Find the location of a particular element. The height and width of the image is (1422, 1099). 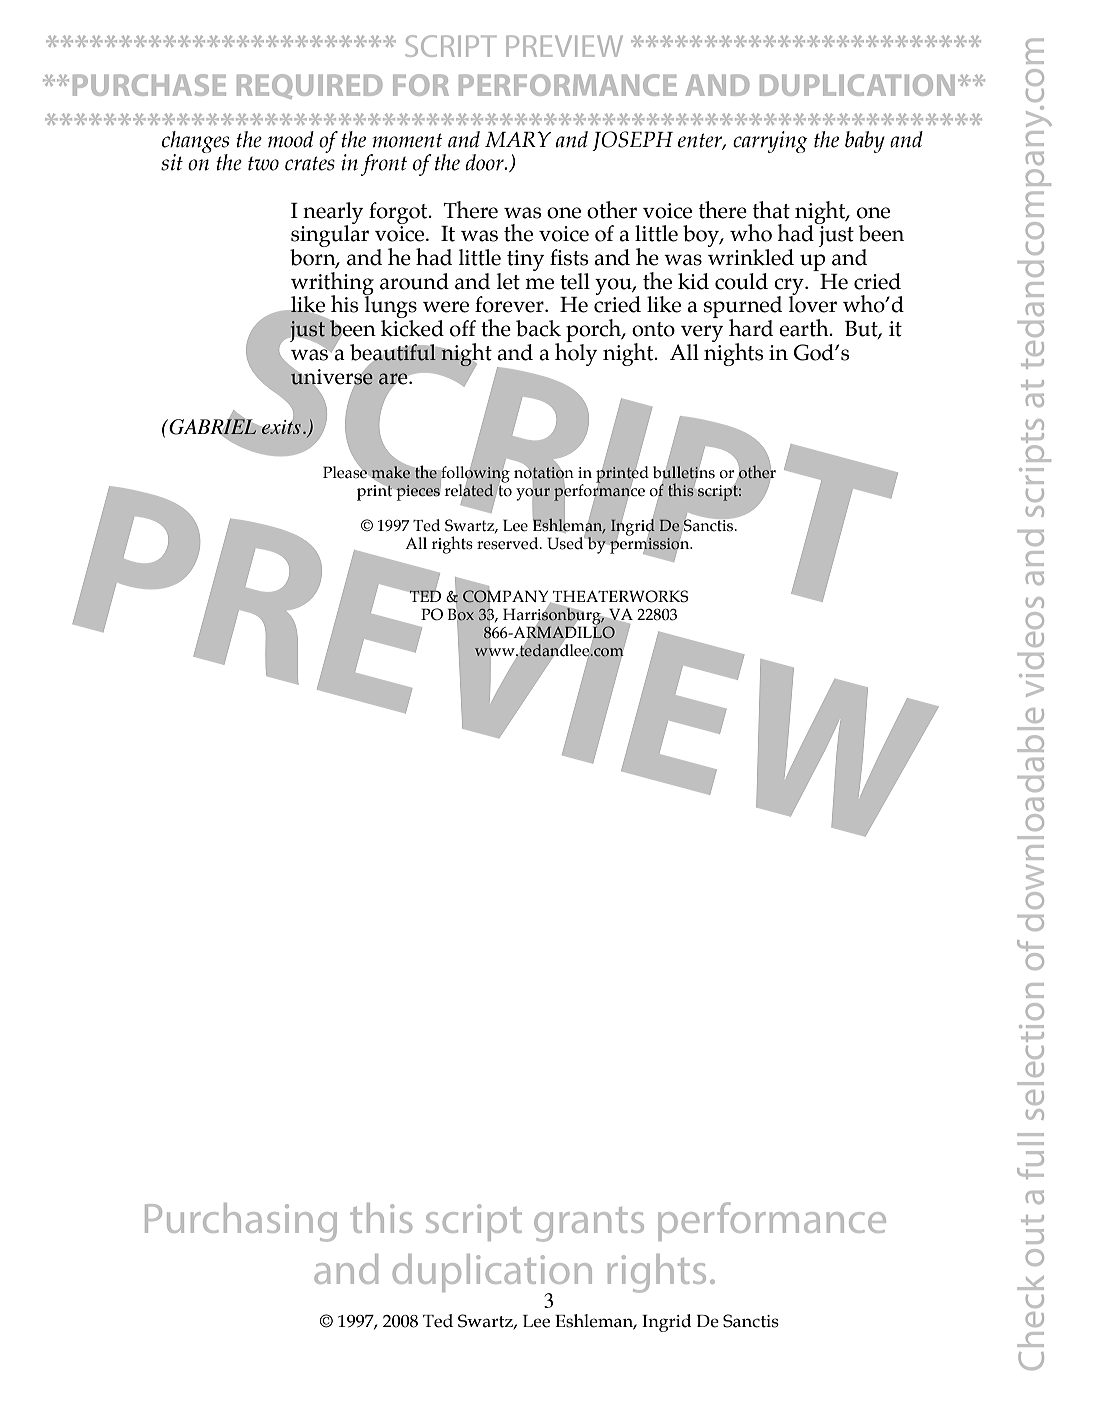

grants is located at coordinates (589, 1224).
